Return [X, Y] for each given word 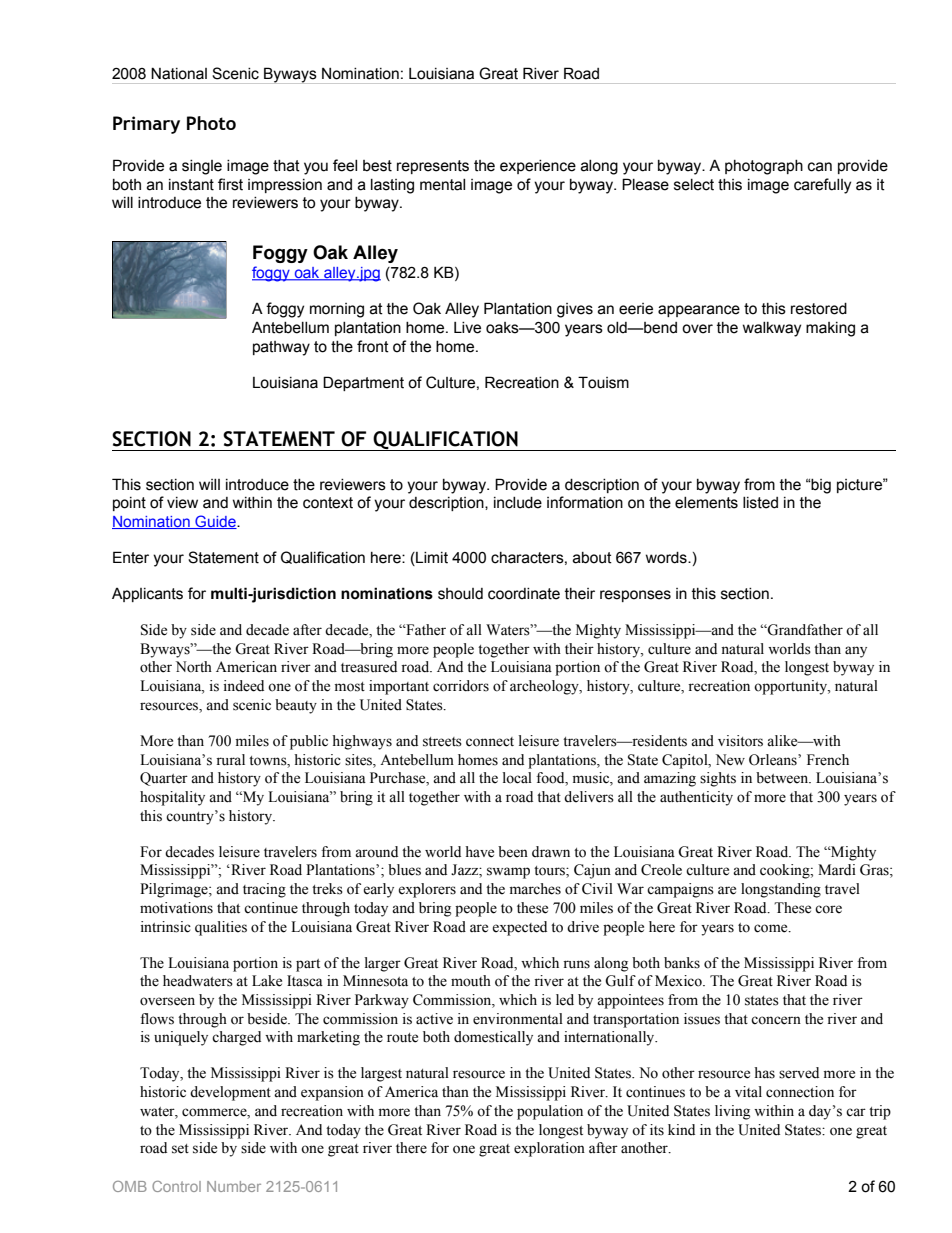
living [732, 1112]
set [180, 1149]
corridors [461, 686]
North [194, 667]
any [856, 652]
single [202, 167]
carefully [822, 186]
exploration [549, 1149]
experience [538, 167]
